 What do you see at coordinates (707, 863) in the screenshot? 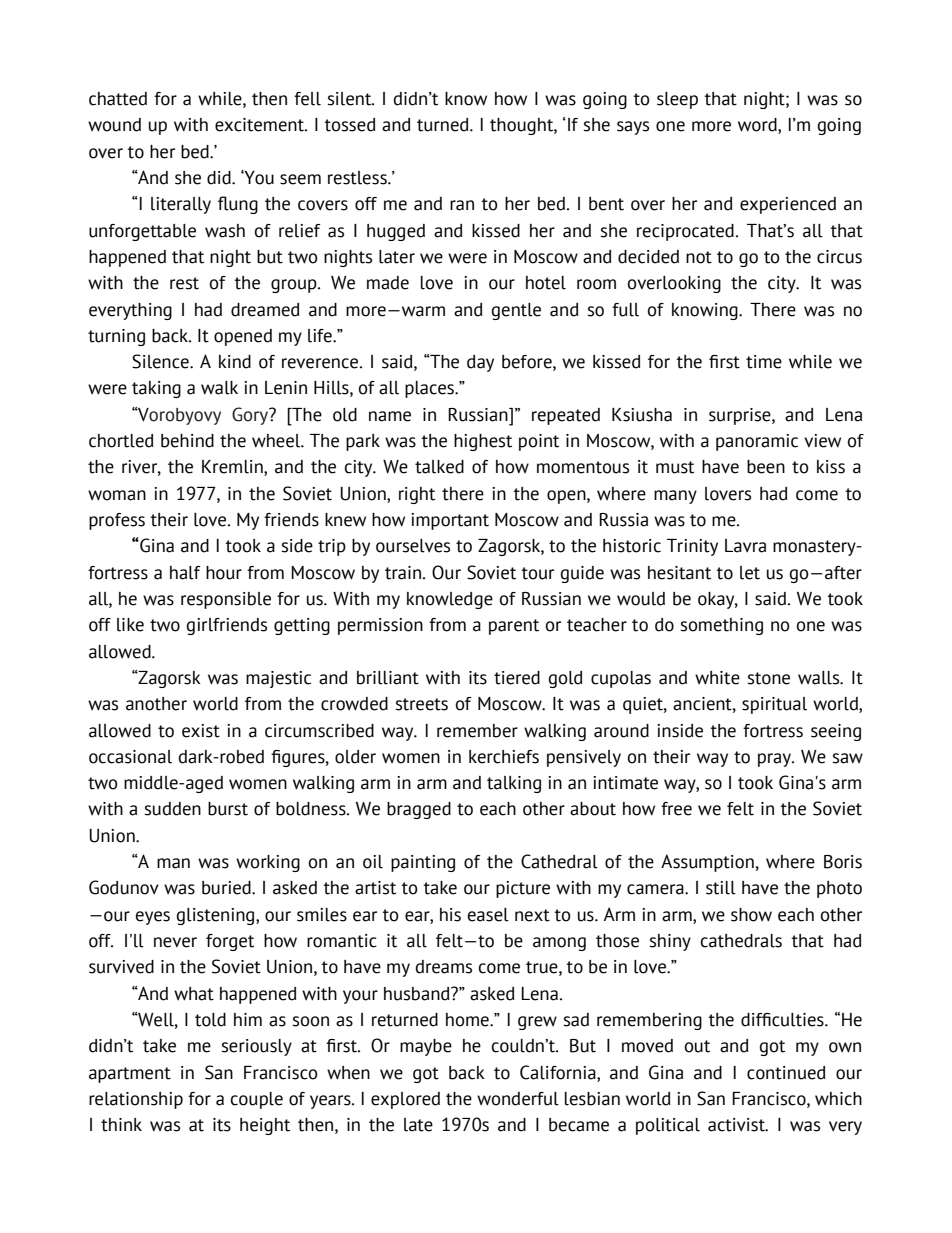
I see `Assumption` at bounding box center [707, 863].
